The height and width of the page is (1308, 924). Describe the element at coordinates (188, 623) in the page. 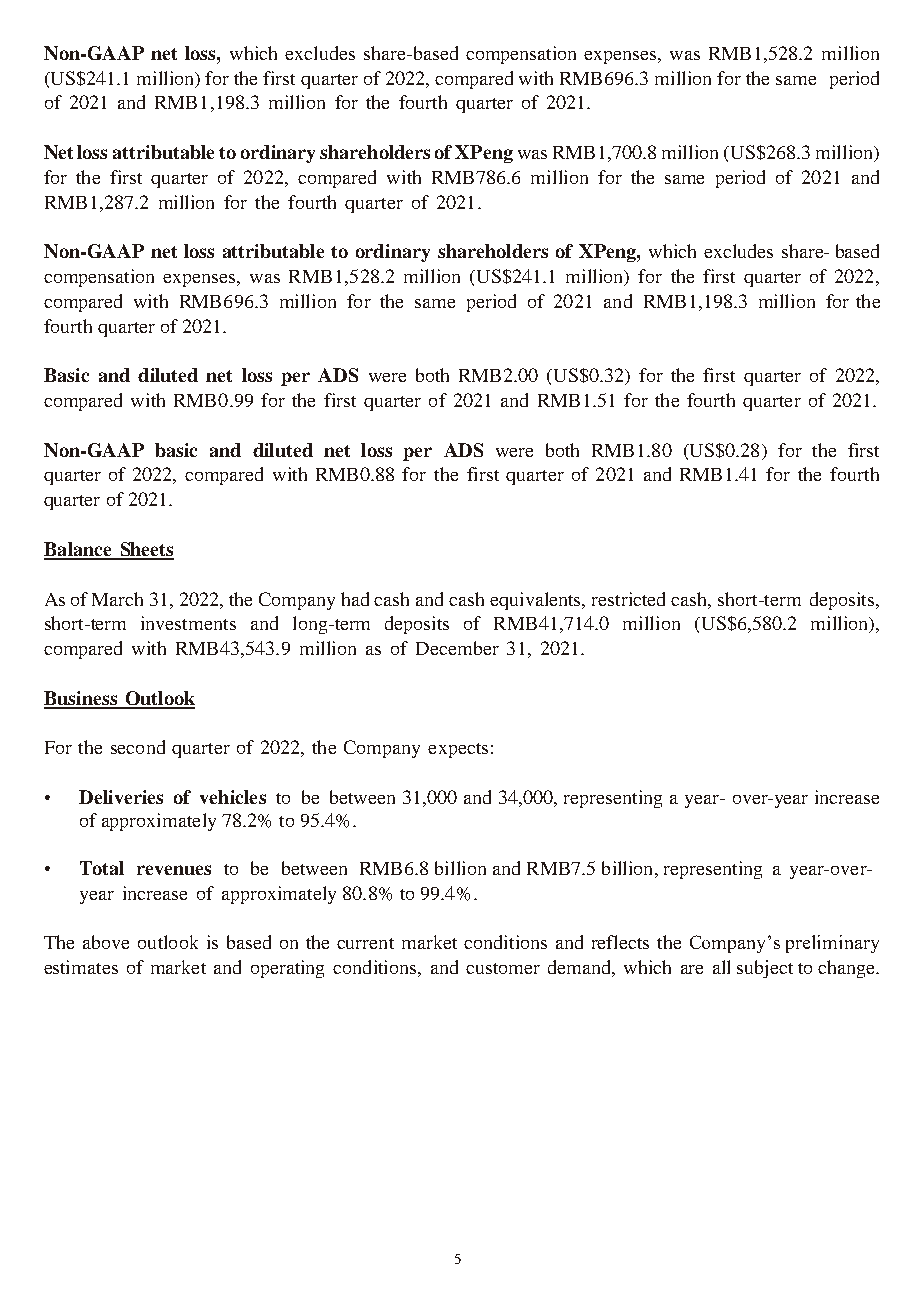

I see `investments` at that location.
